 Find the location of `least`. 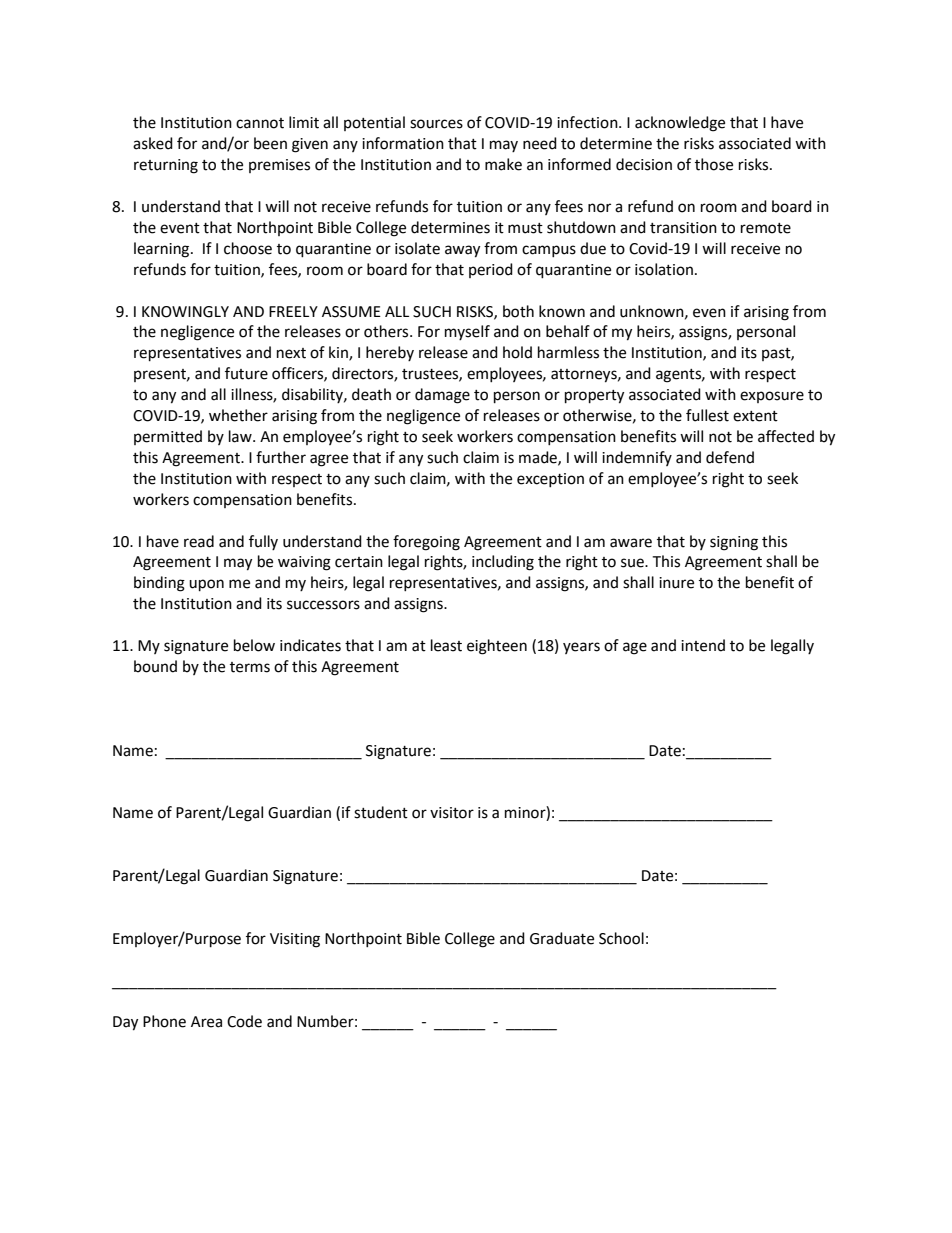

least is located at coordinates (446, 645).
